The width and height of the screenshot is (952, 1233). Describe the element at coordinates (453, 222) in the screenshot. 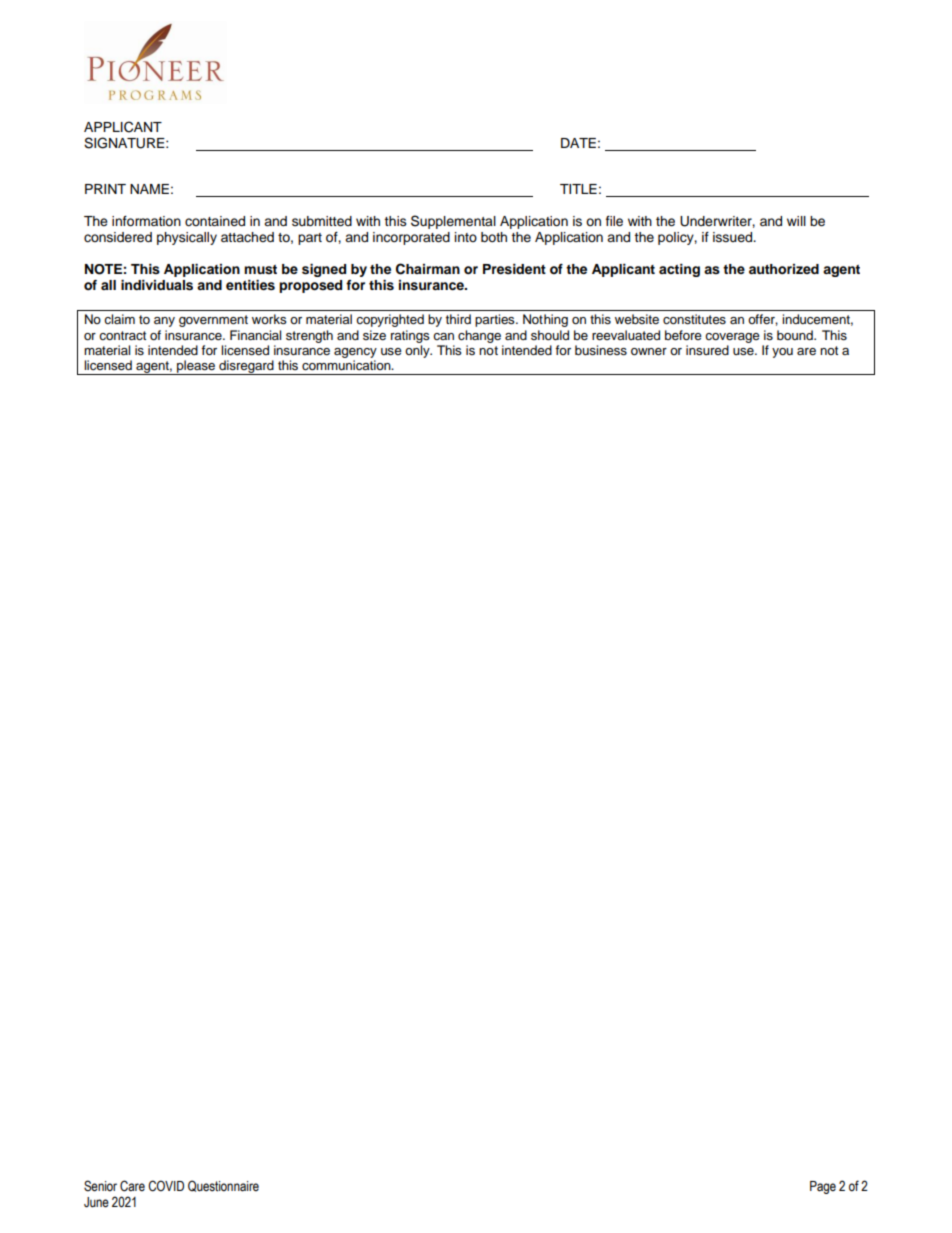

I see `Supplemental` at that location.
